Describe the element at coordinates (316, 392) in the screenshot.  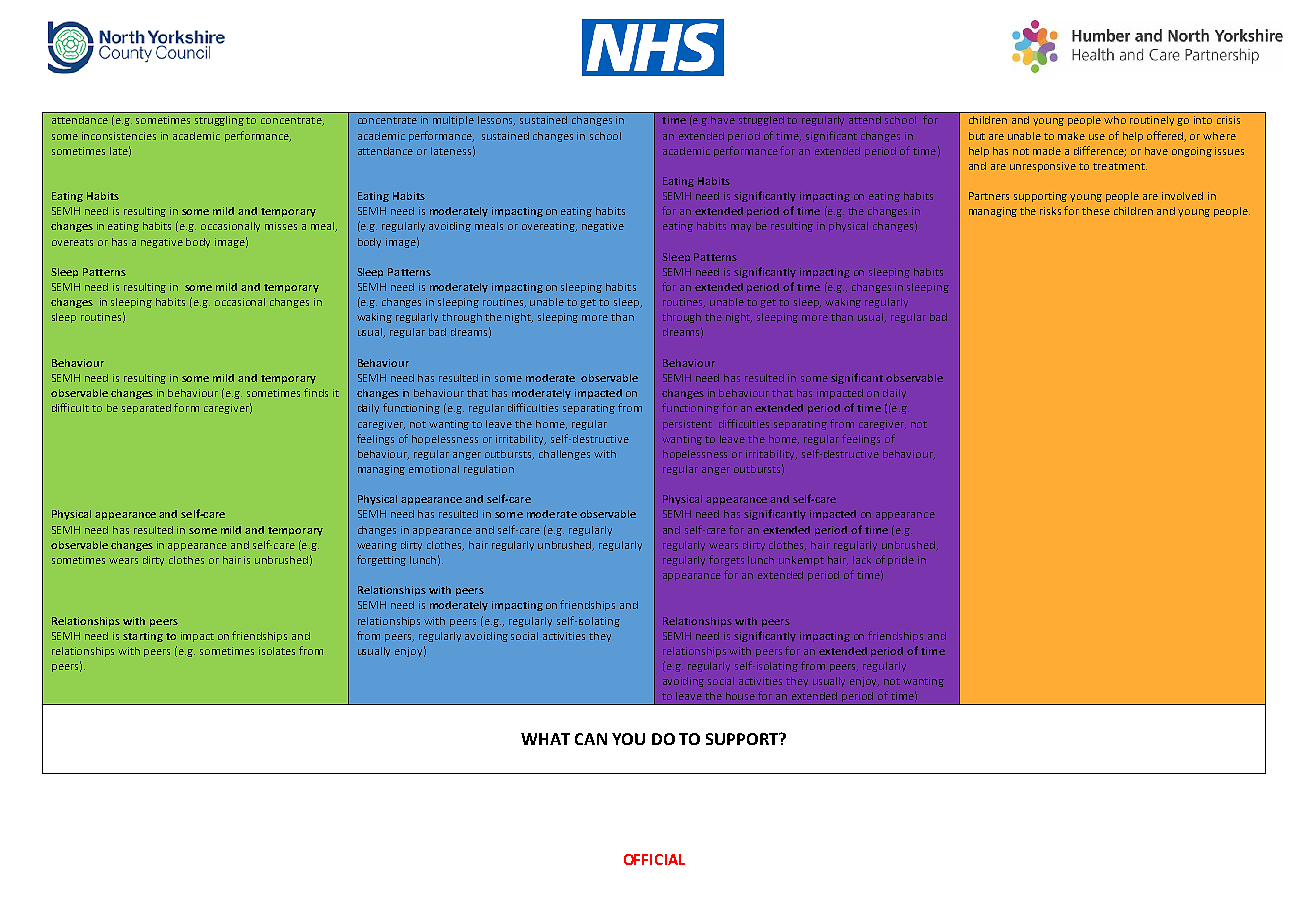
I see `finds` at that location.
